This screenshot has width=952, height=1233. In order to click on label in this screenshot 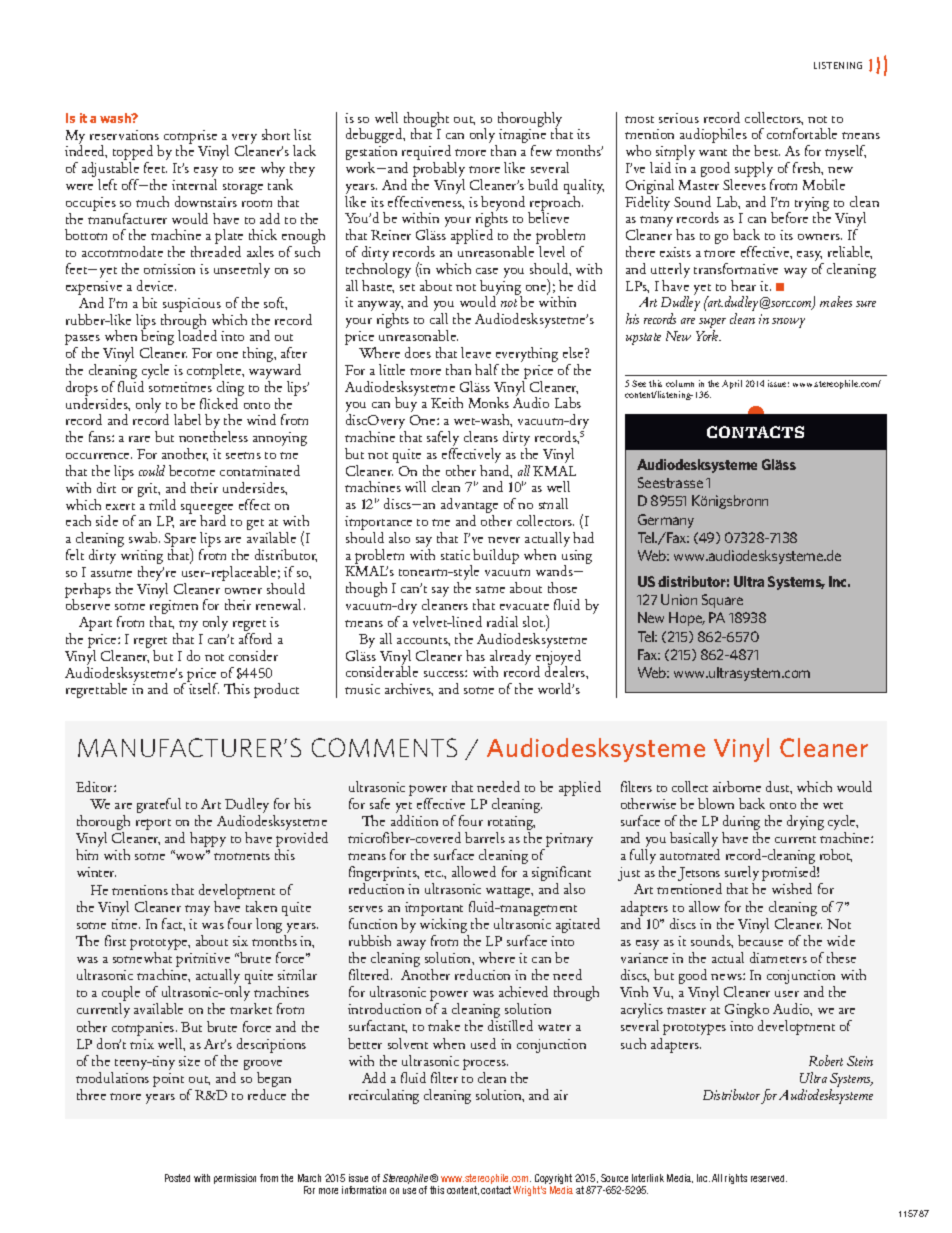, I will do `click(187, 419)`.
